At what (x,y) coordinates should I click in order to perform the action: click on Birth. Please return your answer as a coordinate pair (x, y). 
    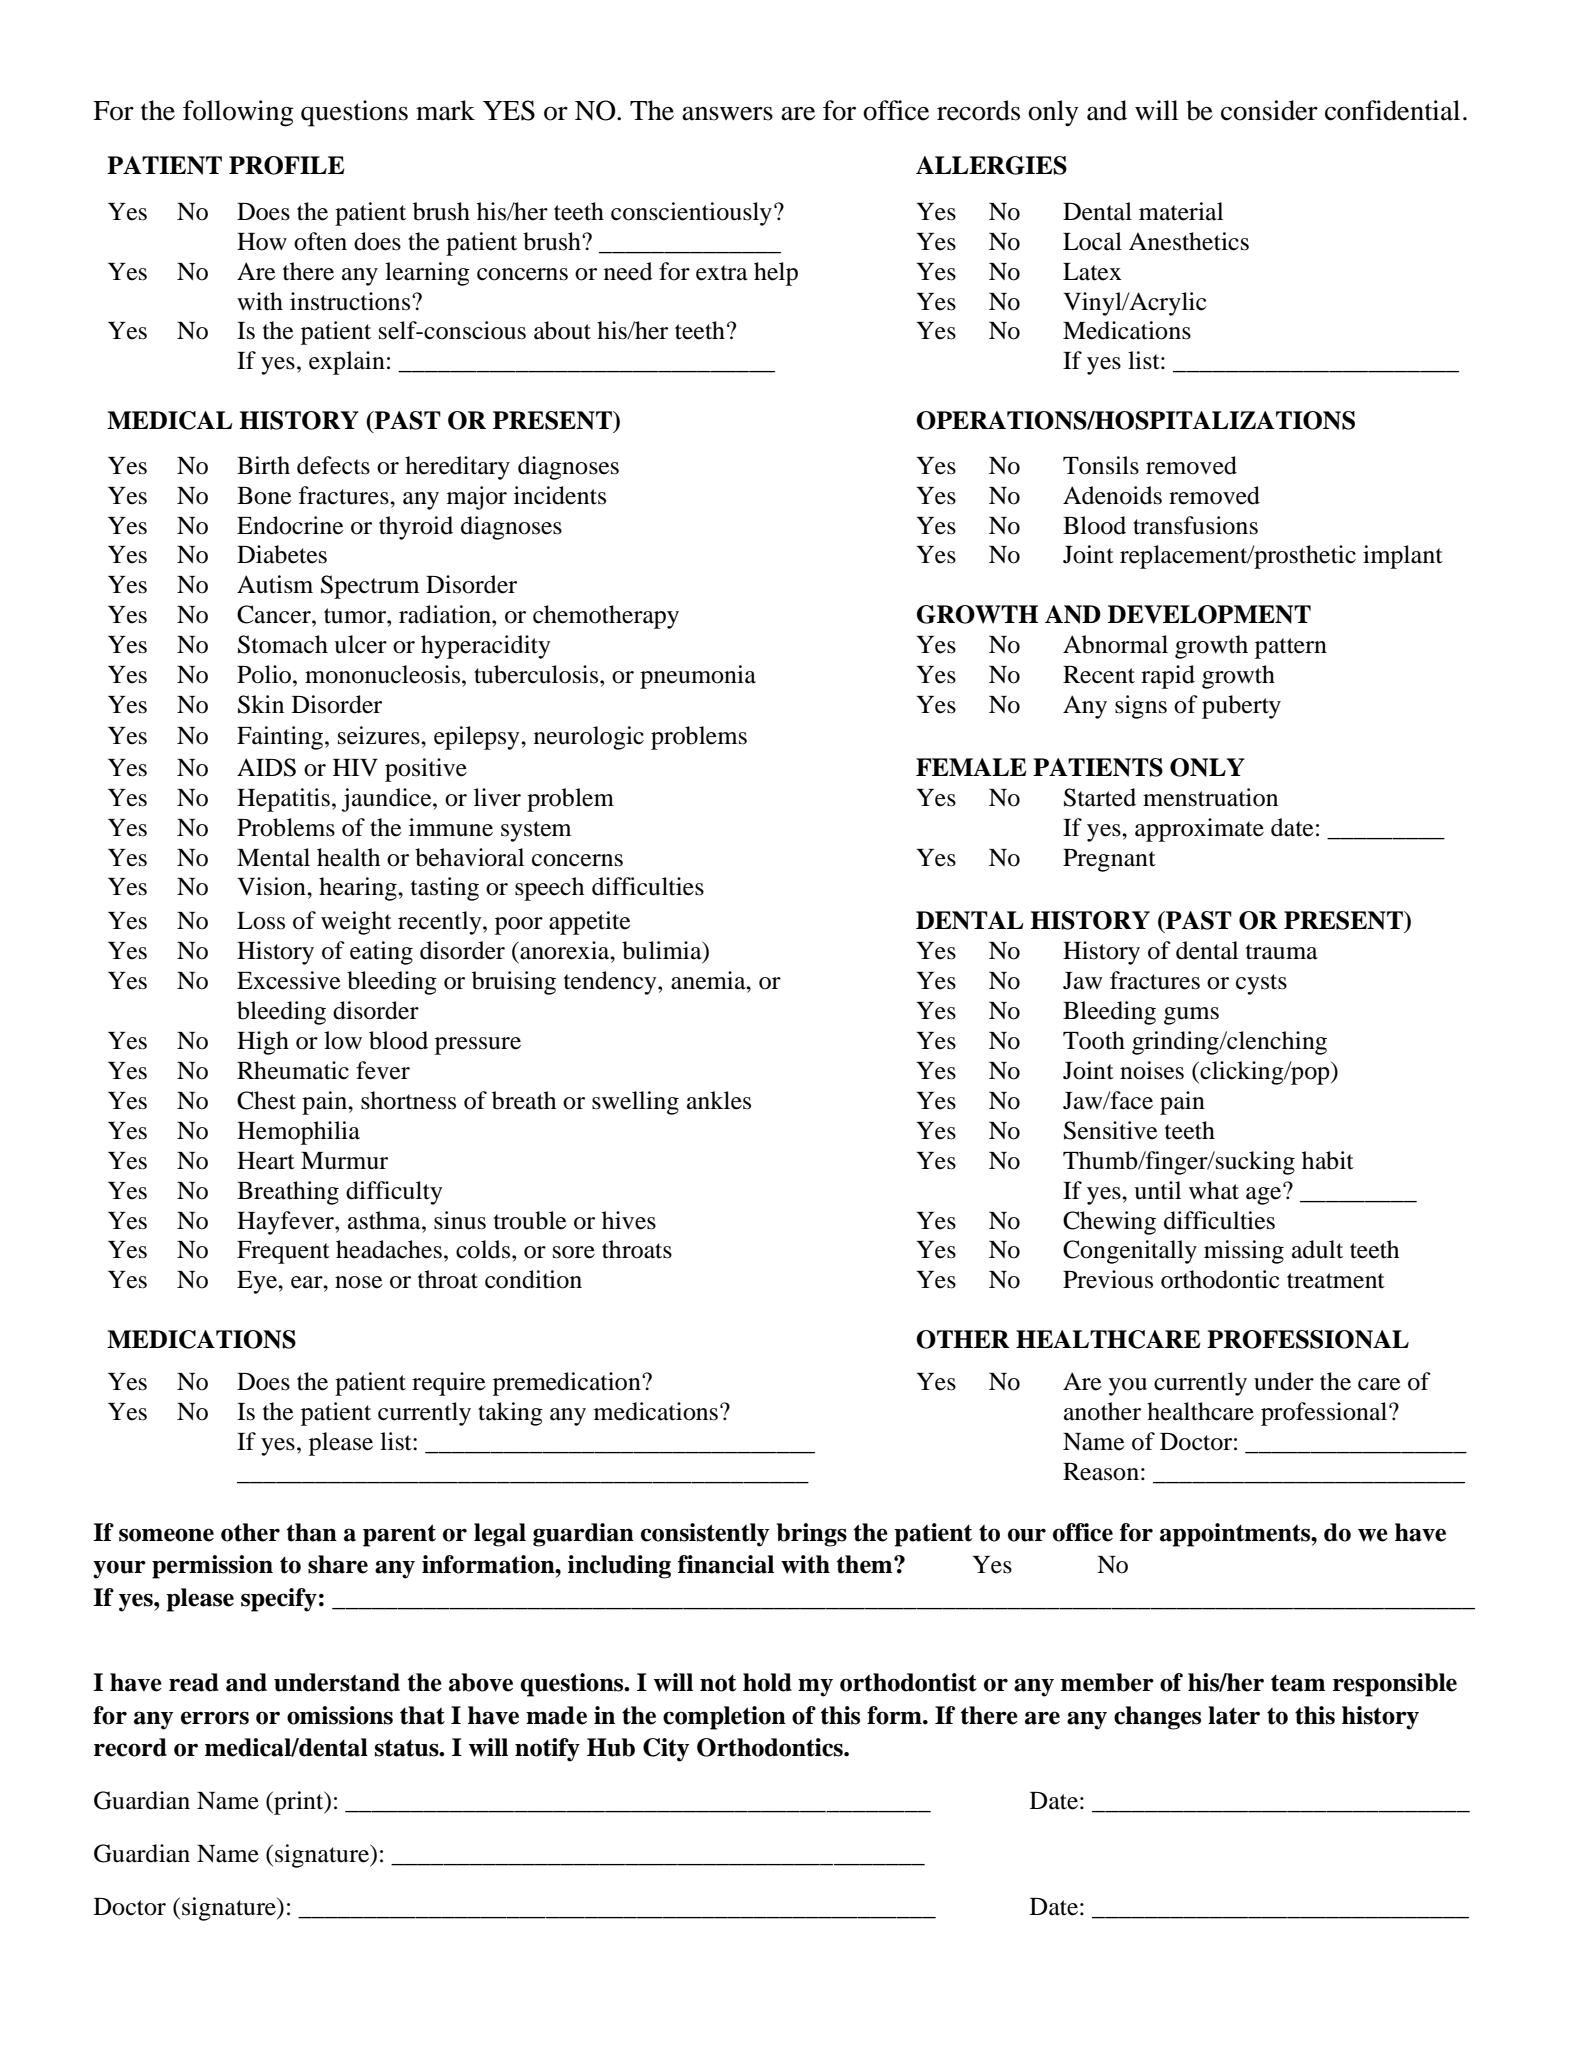
    Looking at the image, I should click on (263, 465).
